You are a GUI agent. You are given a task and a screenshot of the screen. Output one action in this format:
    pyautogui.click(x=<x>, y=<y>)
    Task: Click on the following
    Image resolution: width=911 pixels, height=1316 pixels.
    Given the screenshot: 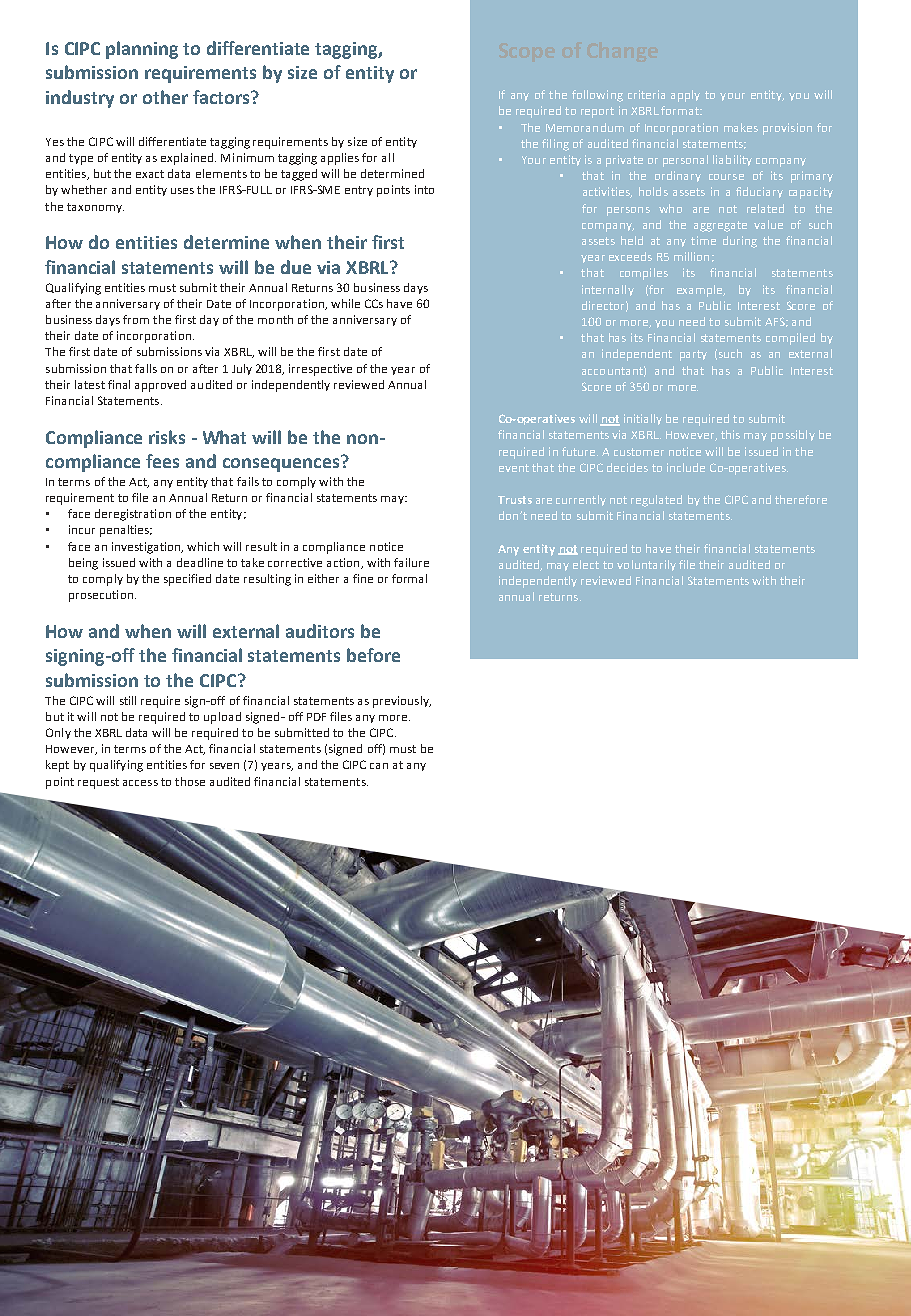 What is the action you would take?
    pyautogui.click(x=597, y=96)
